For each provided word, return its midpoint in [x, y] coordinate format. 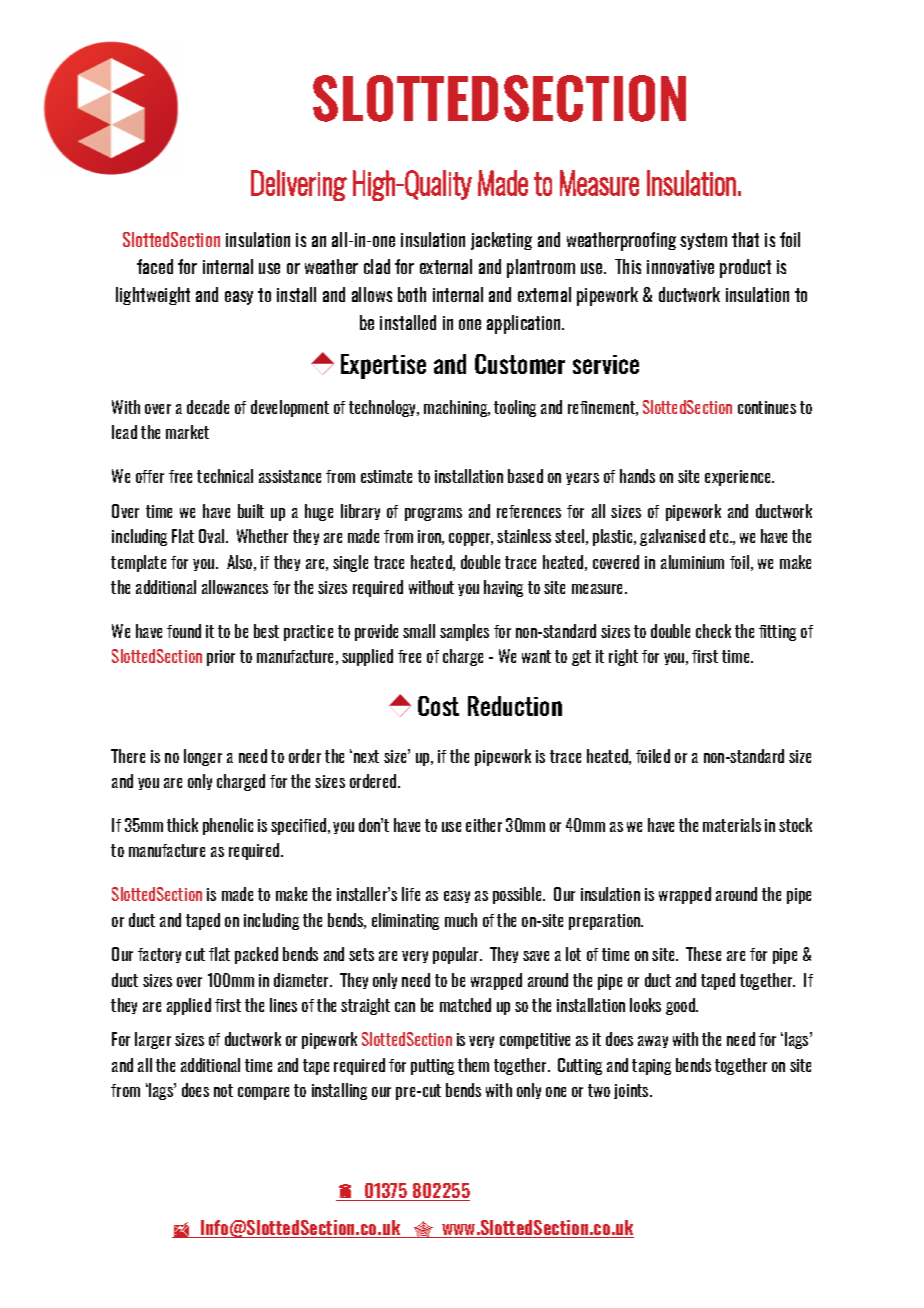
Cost [438, 706]
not [223, 1090]
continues [767, 407]
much [461, 920]
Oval [213, 536]
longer [203, 757]
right [623, 657]
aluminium [692, 562]
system [703, 241]
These [703, 954]
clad [377, 266]
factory [159, 955]
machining [457, 408]
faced [155, 266]
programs [433, 514]
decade [208, 407]
